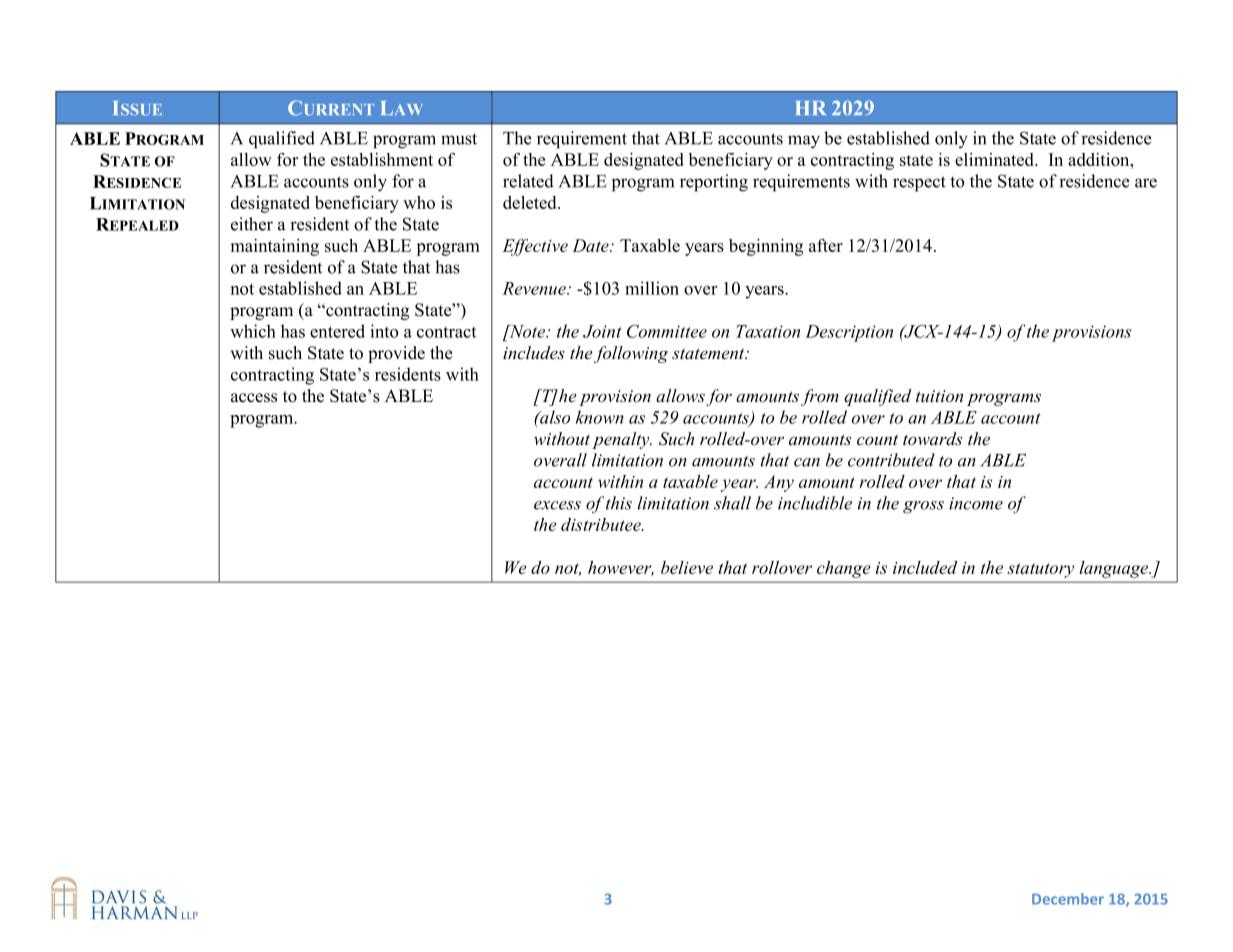 This page has height=952, width=1233. Describe the element at coordinates (621, 568) in the page. I see `however` at that location.
